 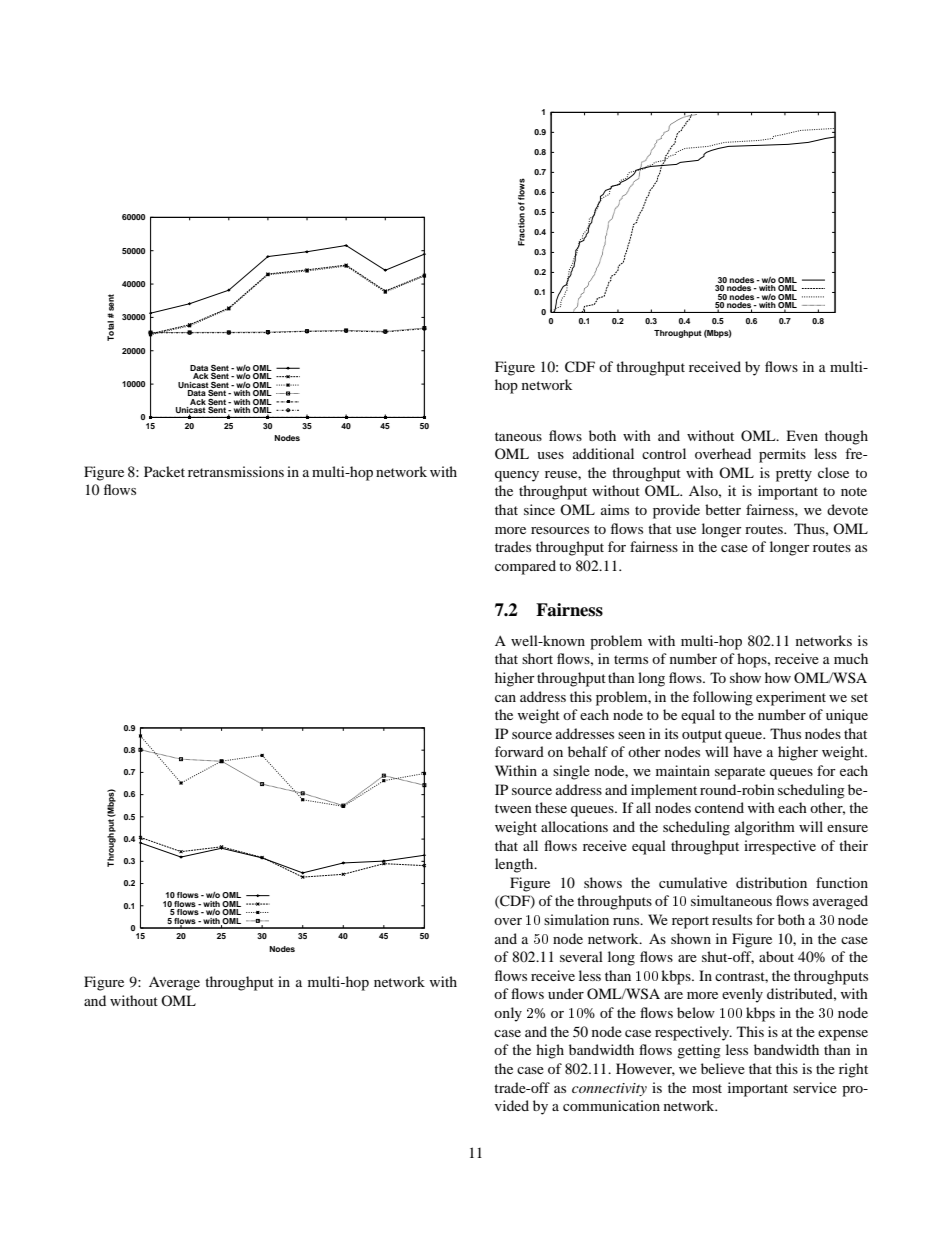 I want to click on separate, so click(x=740, y=773).
